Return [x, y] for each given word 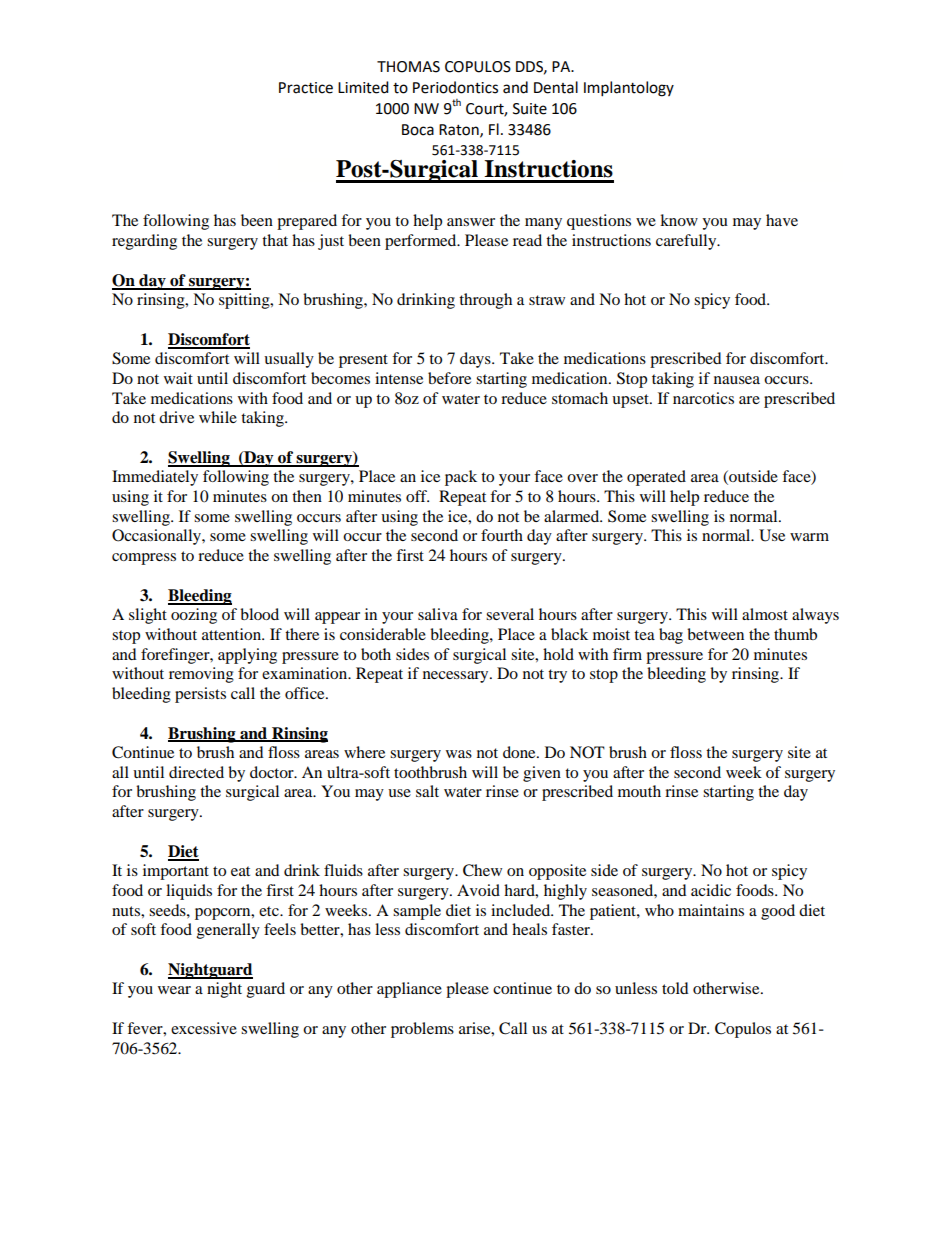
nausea [737, 380]
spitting [245, 301]
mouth [639, 791]
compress [144, 559]
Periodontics [455, 87]
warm [809, 537]
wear [174, 990]
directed [196, 772]
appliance [409, 990]
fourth [502, 535]
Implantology [629, 89]
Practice [306, 88]
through [485, 301]
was [459, 754]
